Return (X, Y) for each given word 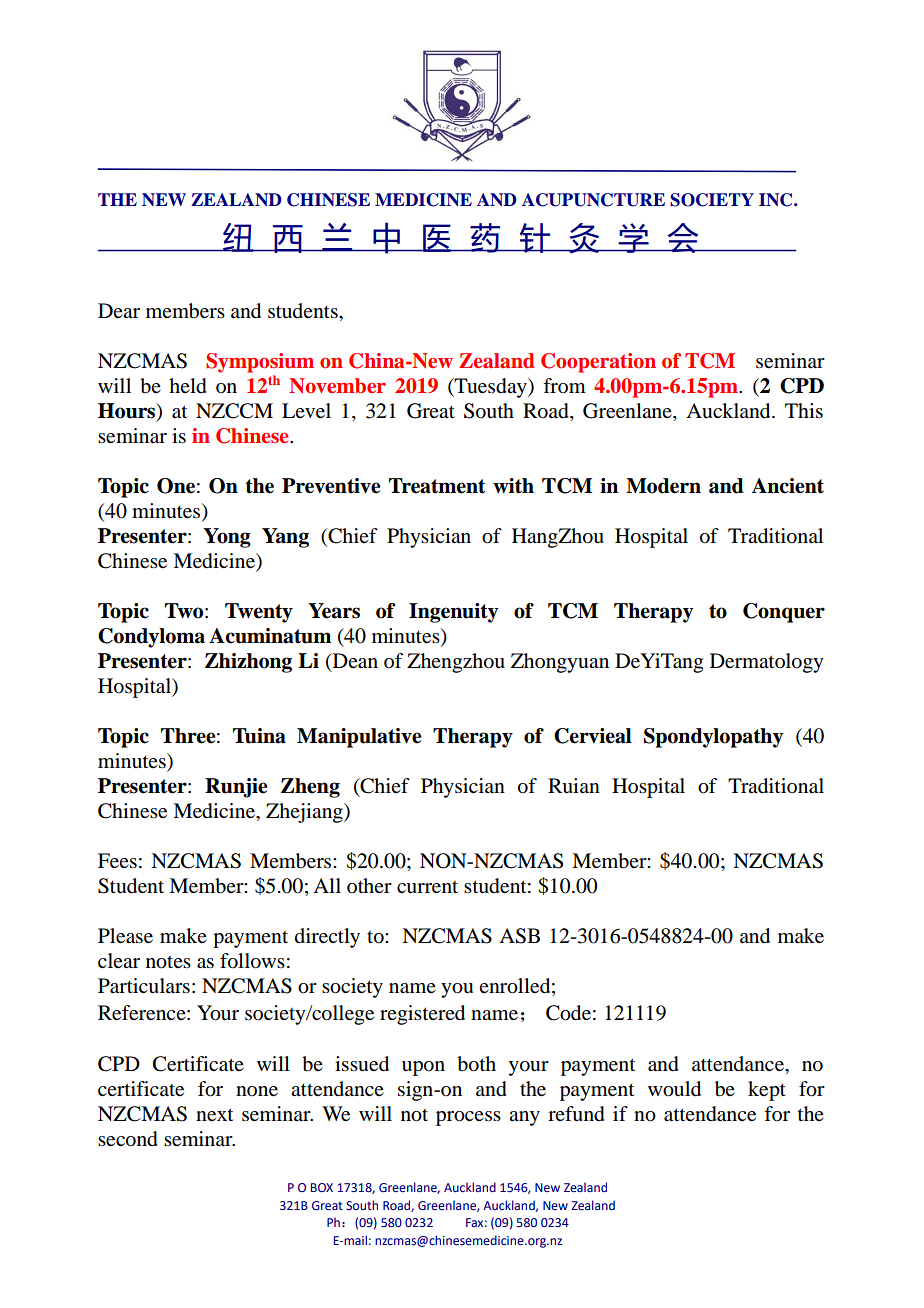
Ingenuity (453, 613)
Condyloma (151, 638)
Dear (119, 310)
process (468, 1118)
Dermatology (767, 663)
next (214, 1115)
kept (767, 1091)
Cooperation (598, 363)
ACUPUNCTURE (593, 200)
